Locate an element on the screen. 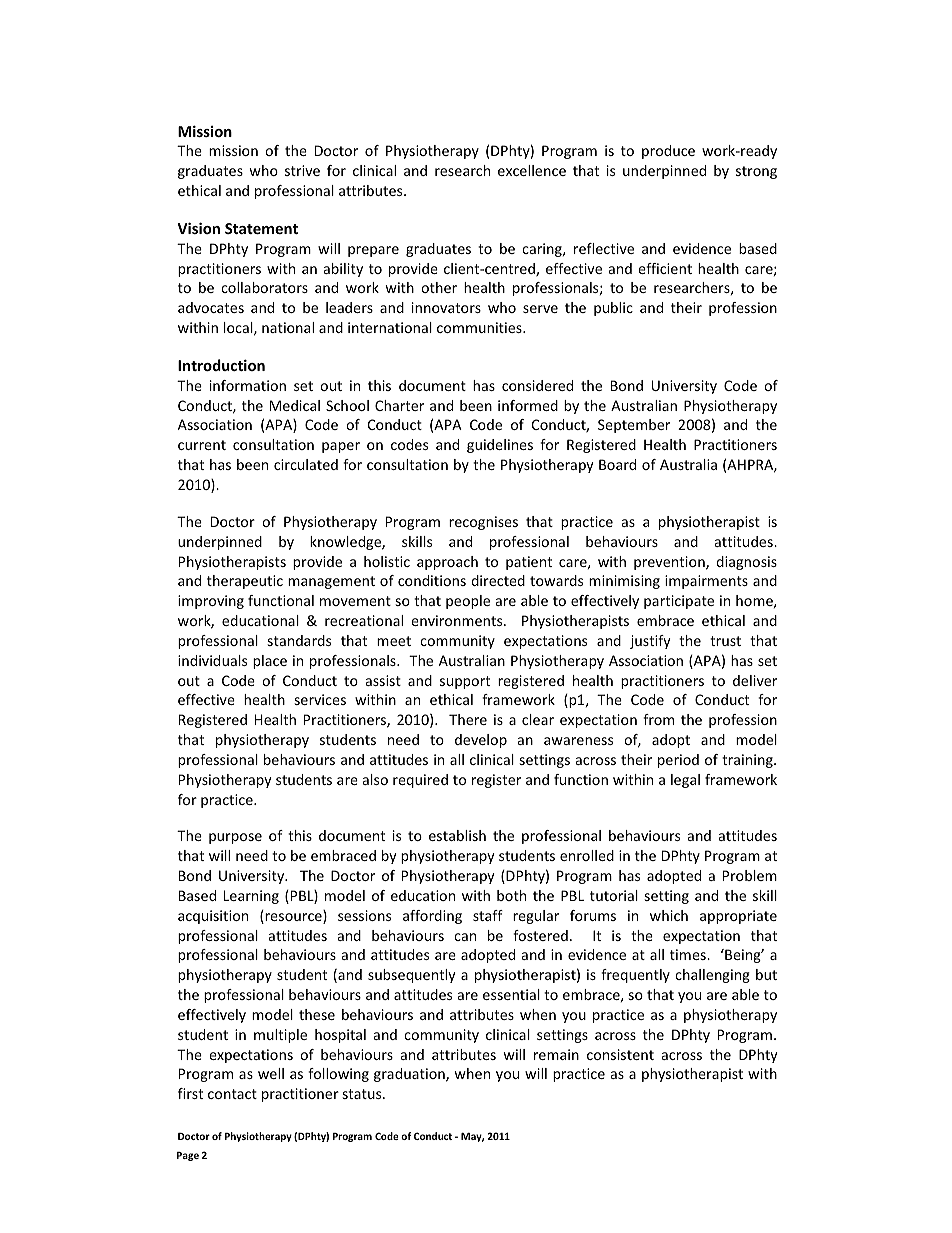  produce is located at coordinates (668, 152).
